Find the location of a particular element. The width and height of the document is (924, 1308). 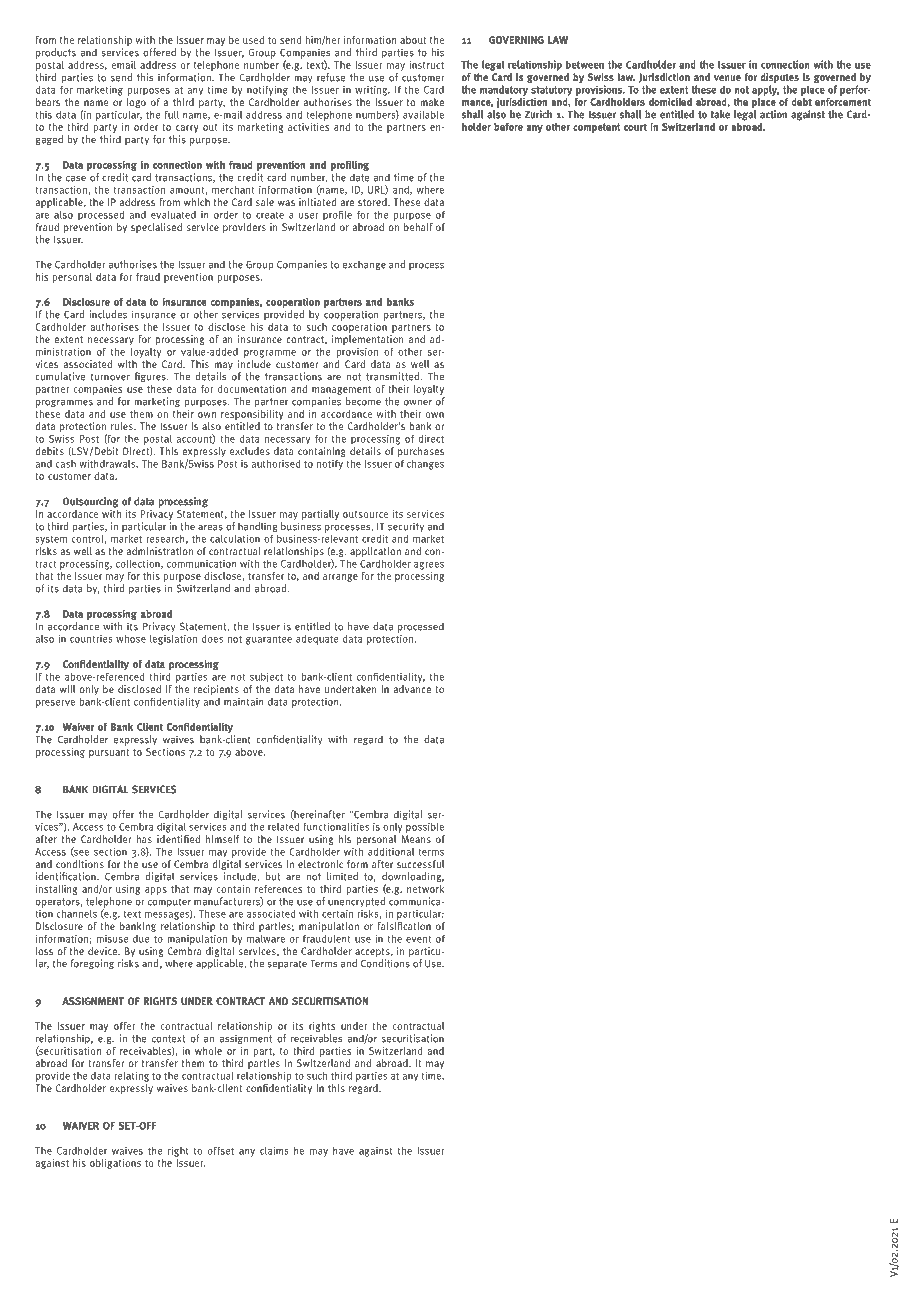

instruct is located at coordinates (426, 65).
